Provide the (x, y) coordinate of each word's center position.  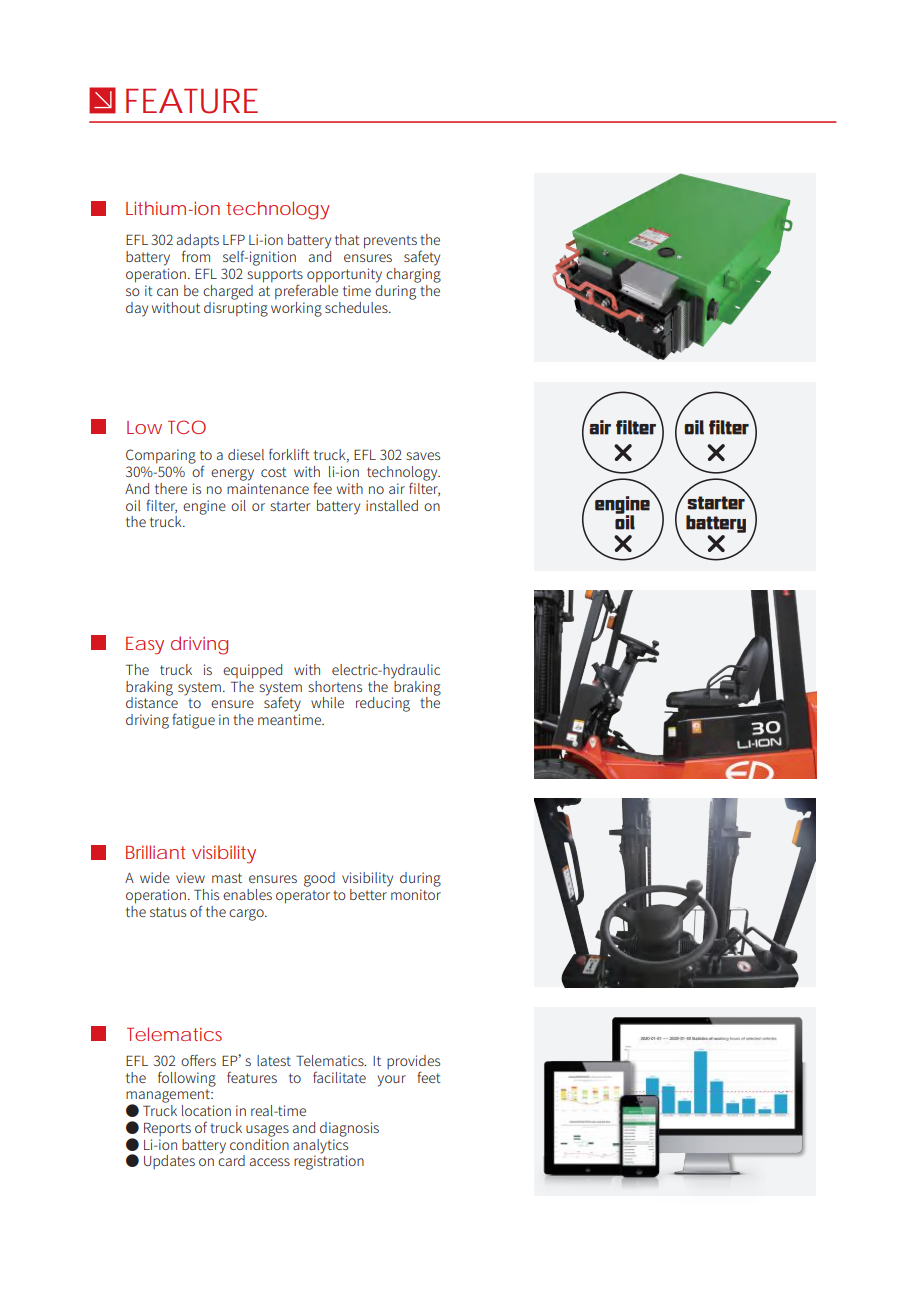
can (167, 292)
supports (275, 277)
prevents (390, 242)
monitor (416, 894)
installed (392, 505)
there (171, 488)
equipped (252, 671)
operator (303, 897)
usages (267, 1131)
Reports (167, 1129)
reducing (383, 704)
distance (152, 701)
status (168, 912)
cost (274, 472)
